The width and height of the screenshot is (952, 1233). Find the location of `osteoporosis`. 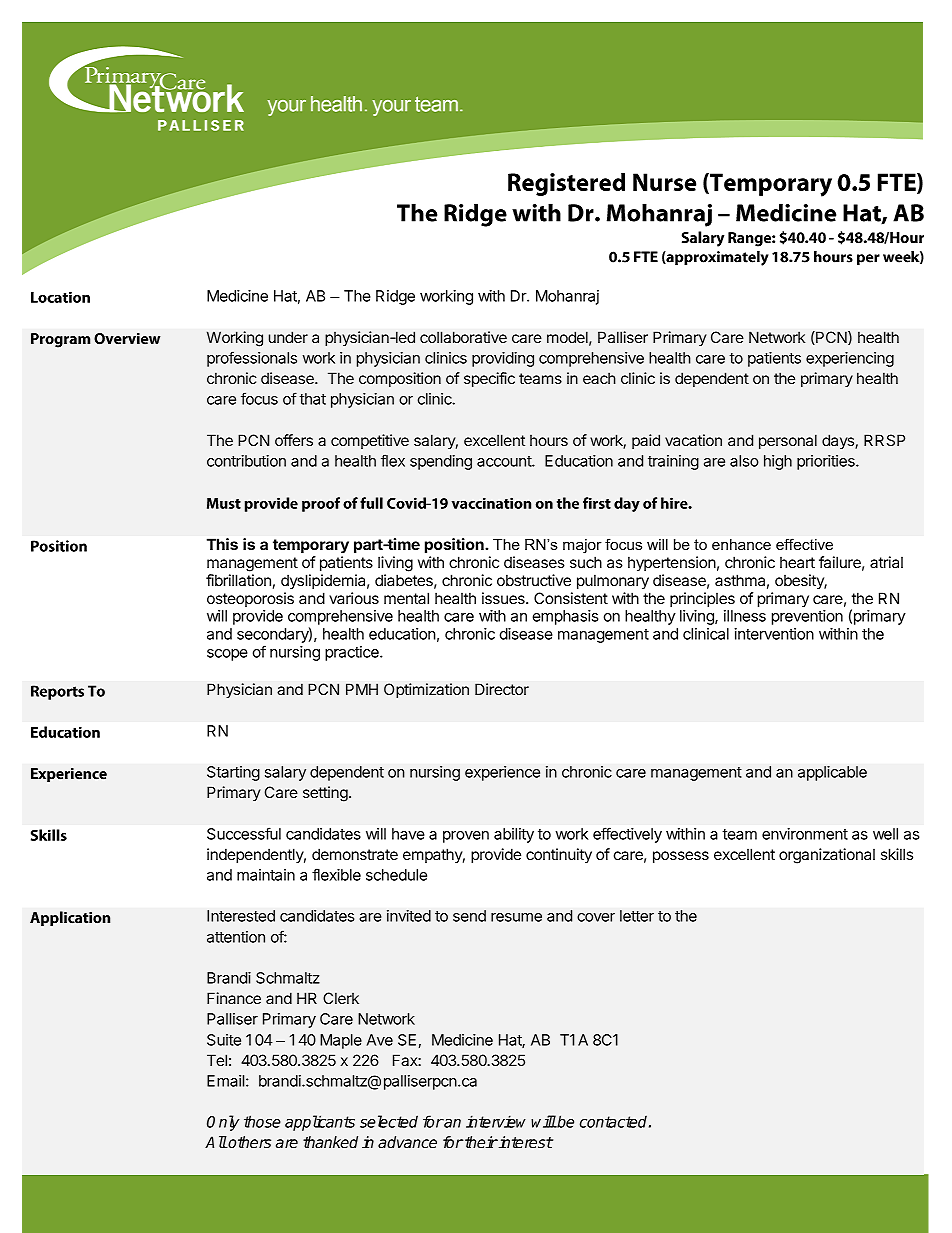

osteoporosis is located at coordinates (250, 599).
